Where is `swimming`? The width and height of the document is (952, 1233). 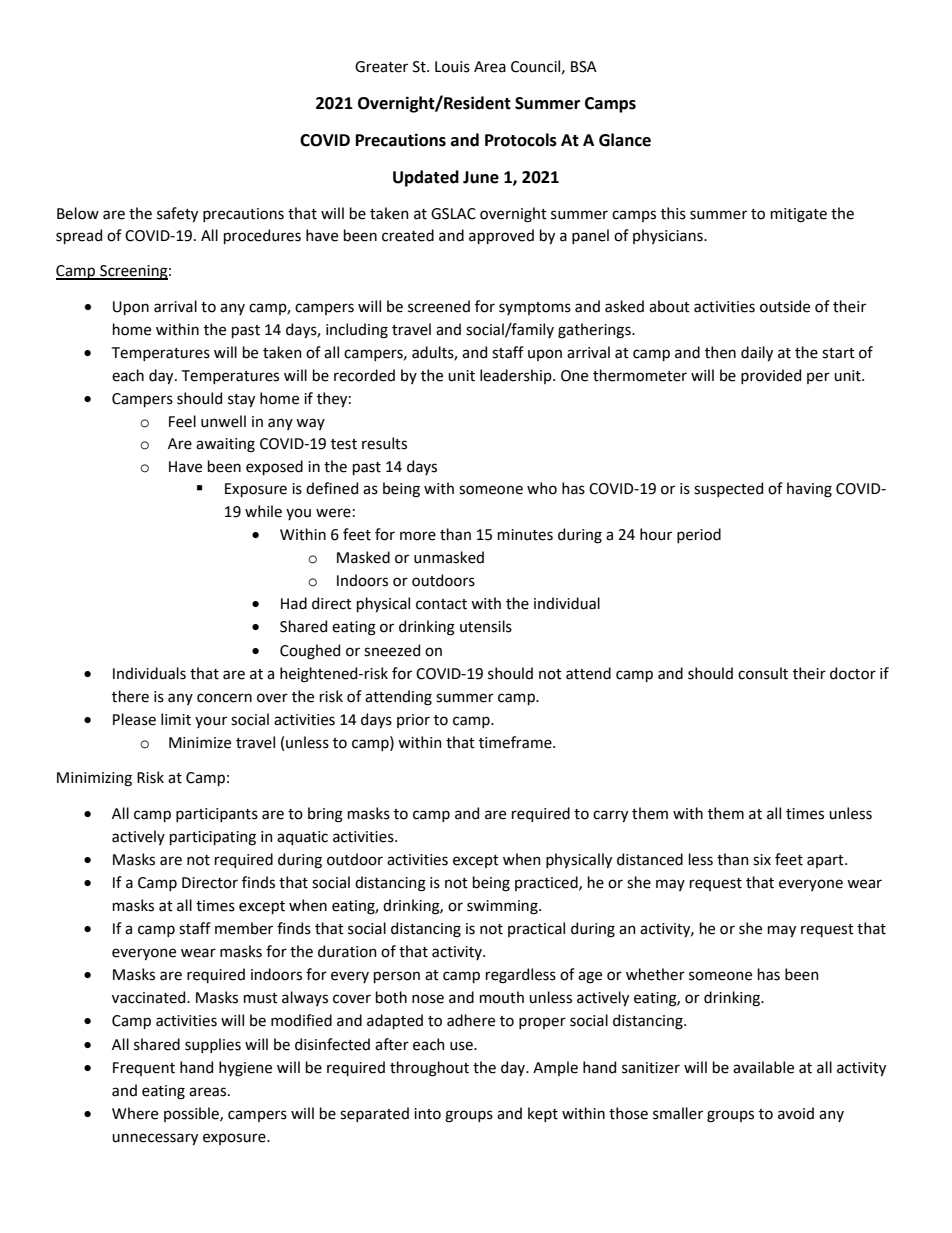 swimming is located at coordinates (503, 907).
